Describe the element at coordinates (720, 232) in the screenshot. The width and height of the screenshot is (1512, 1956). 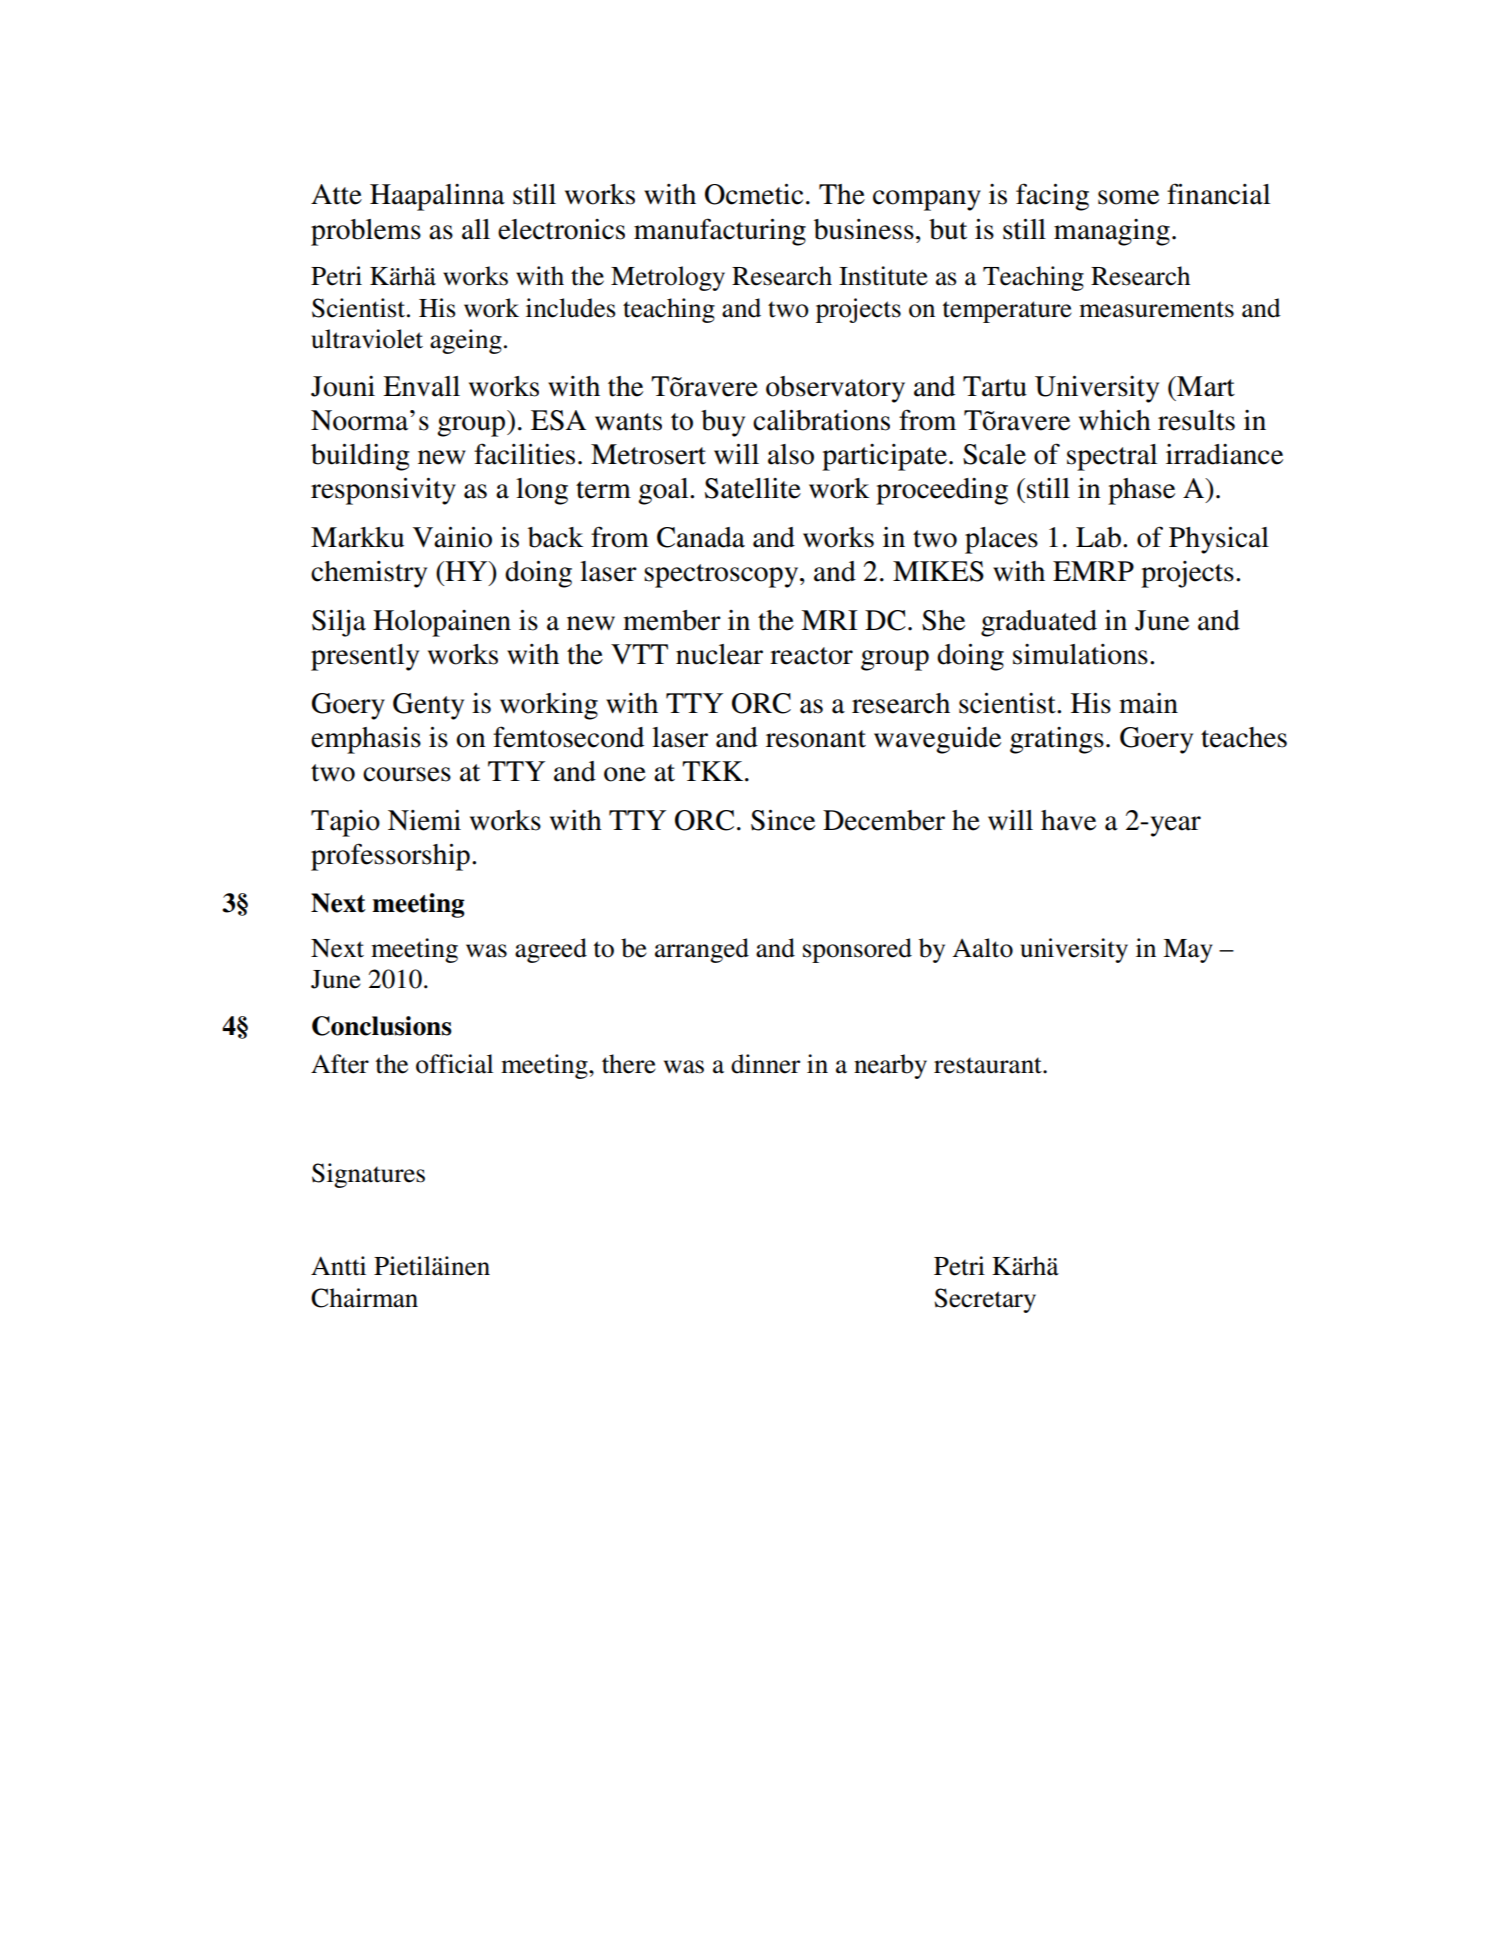
I see `manufacturing` at that location.
